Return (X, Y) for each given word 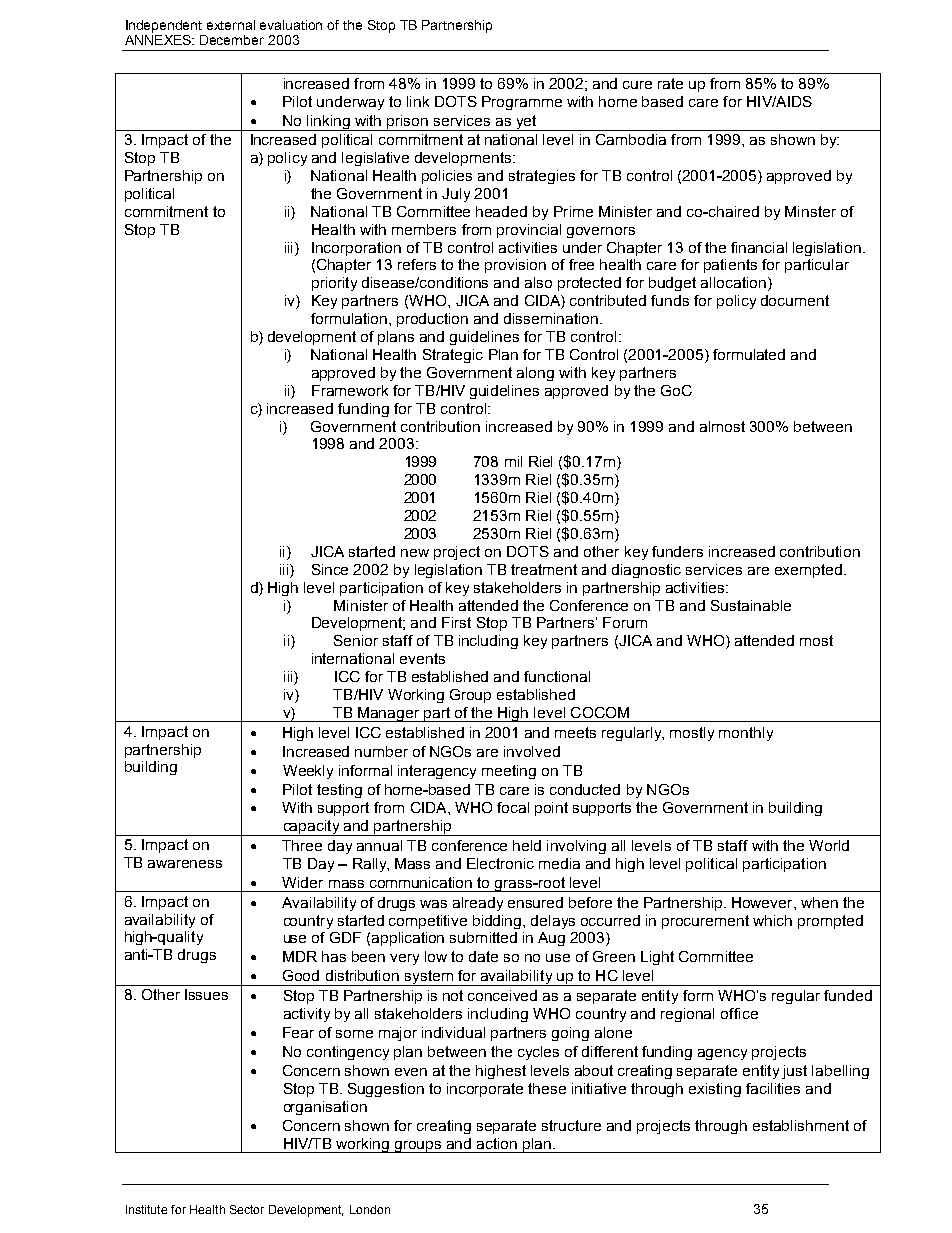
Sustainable (751, 605)
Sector (247, 1209)
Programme (522, 103)
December (232, 40)
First (456, 622)
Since (330, 569)
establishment (801, 1125)
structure (571, 1125)
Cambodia (631, 139)
